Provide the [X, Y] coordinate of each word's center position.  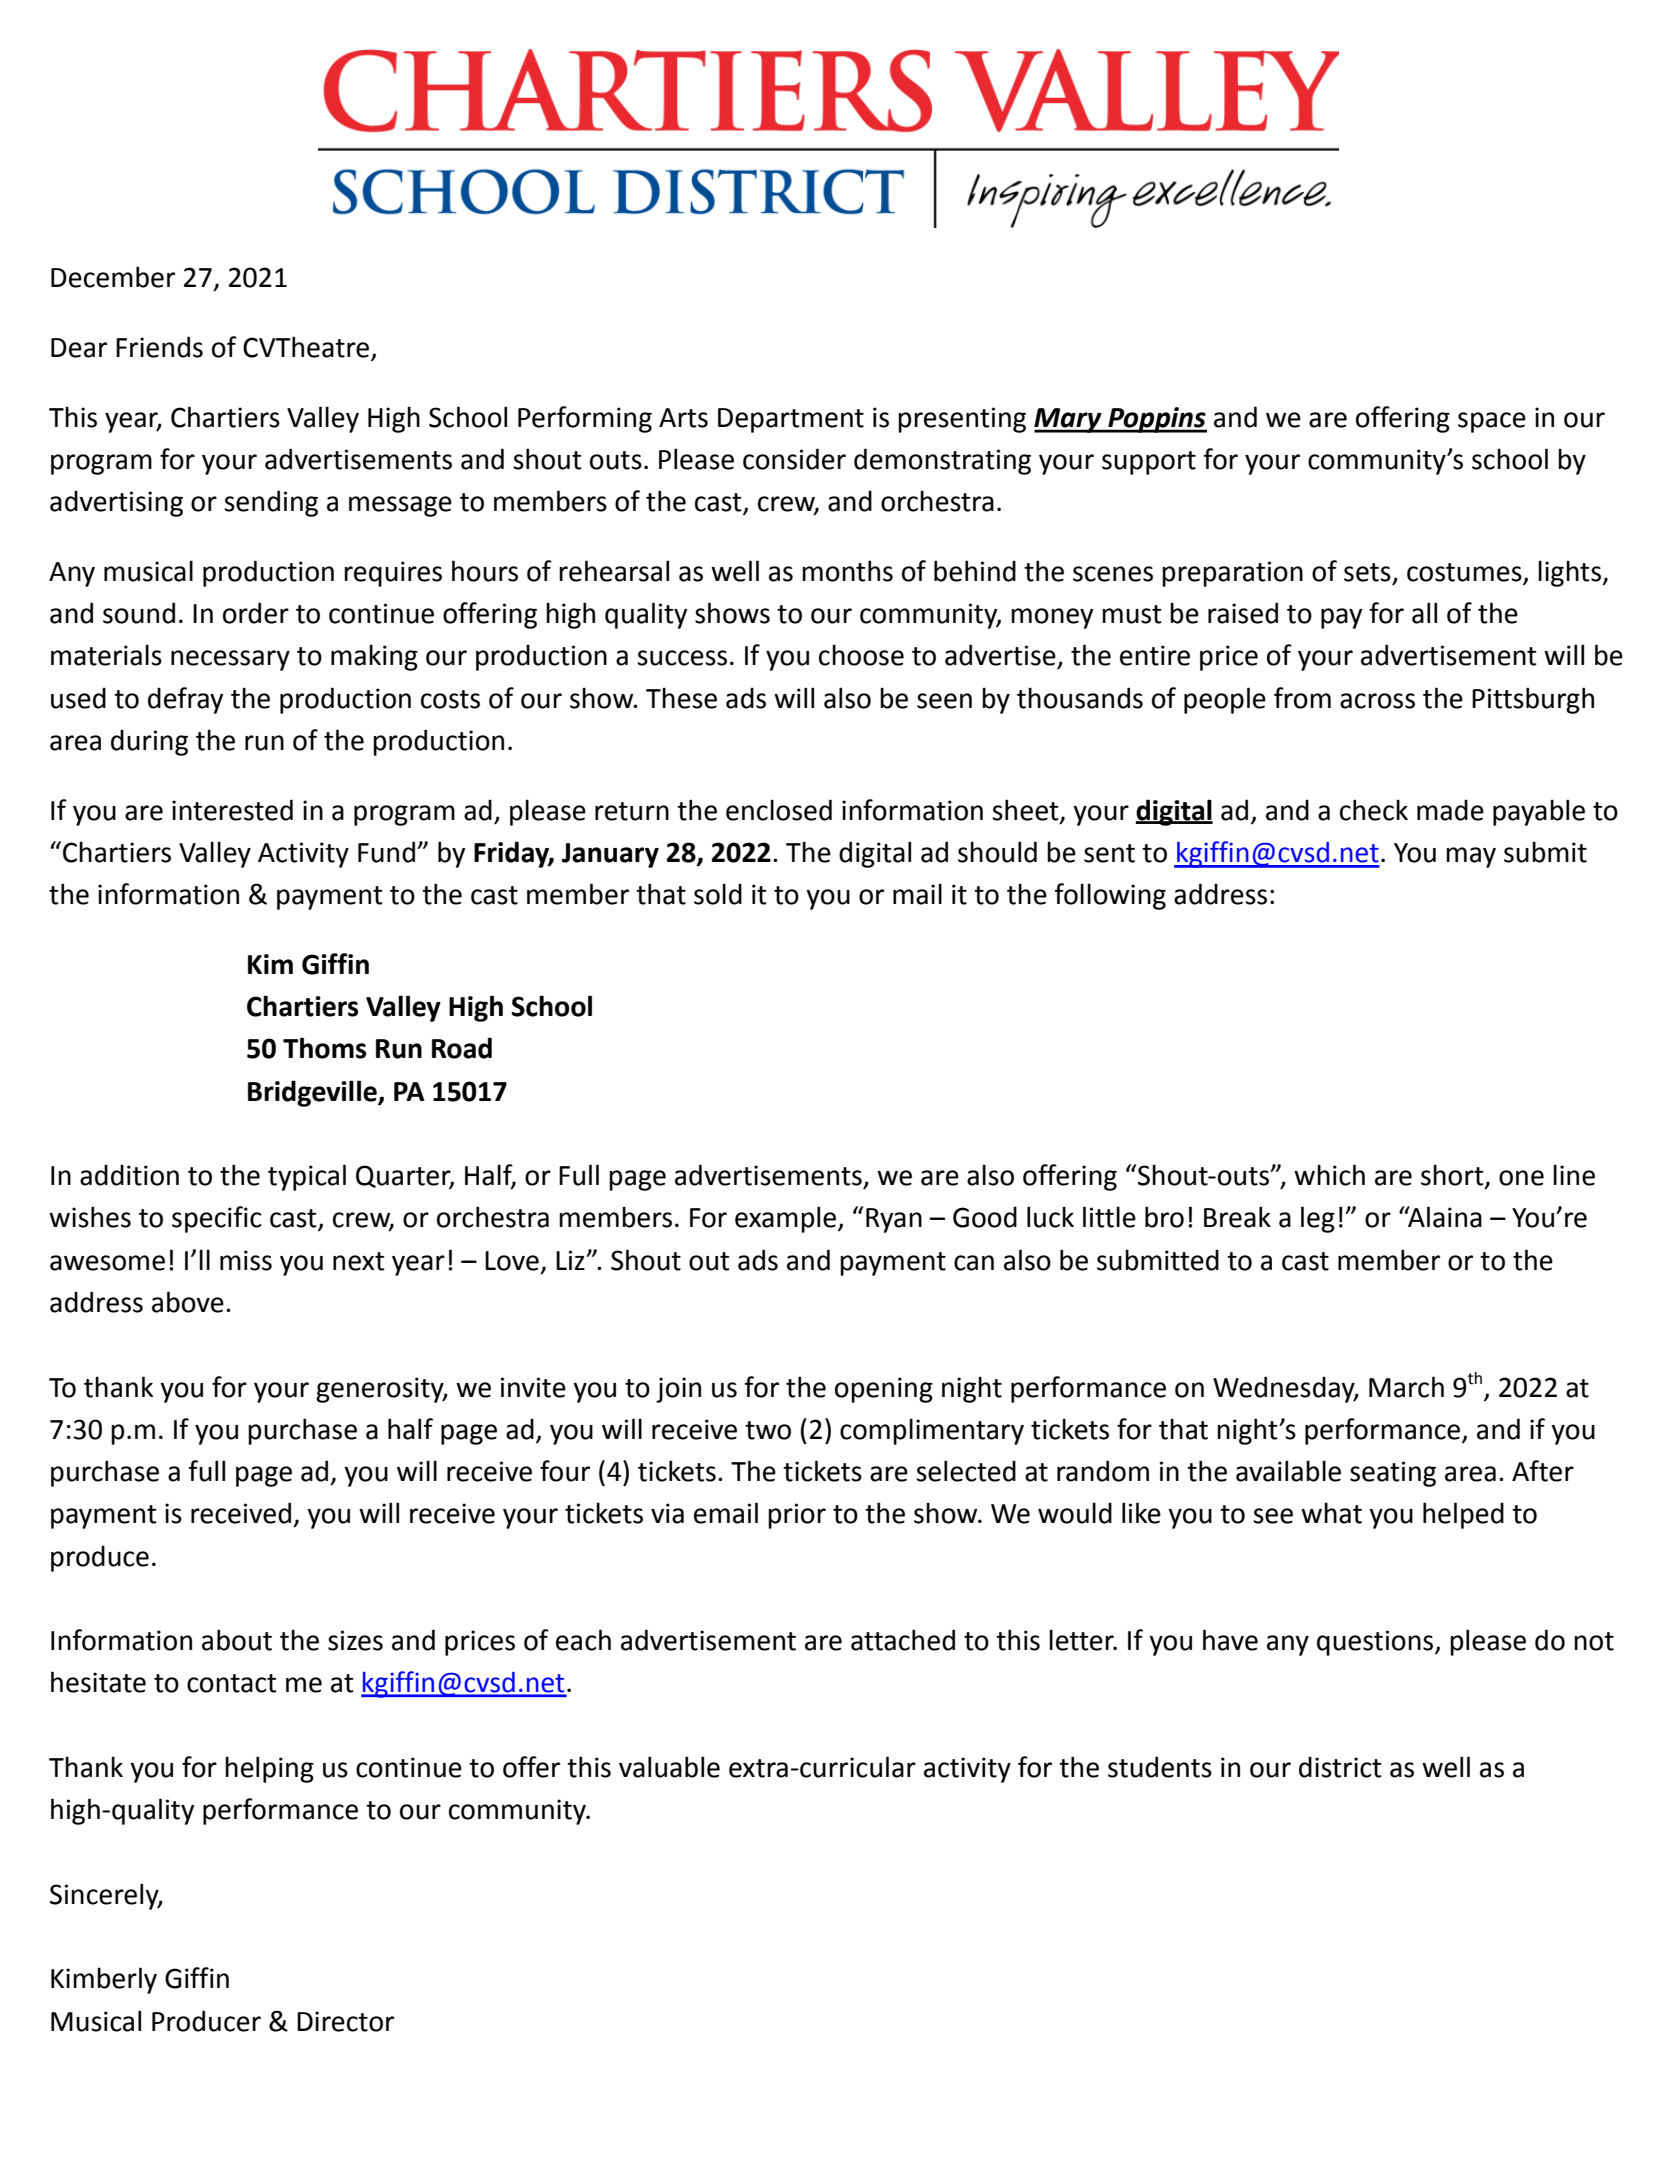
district [1340, 1767]
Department [791, 420]
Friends [159, 347]
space [1492, 422]
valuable [669, 1767]
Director [345, 2021]
